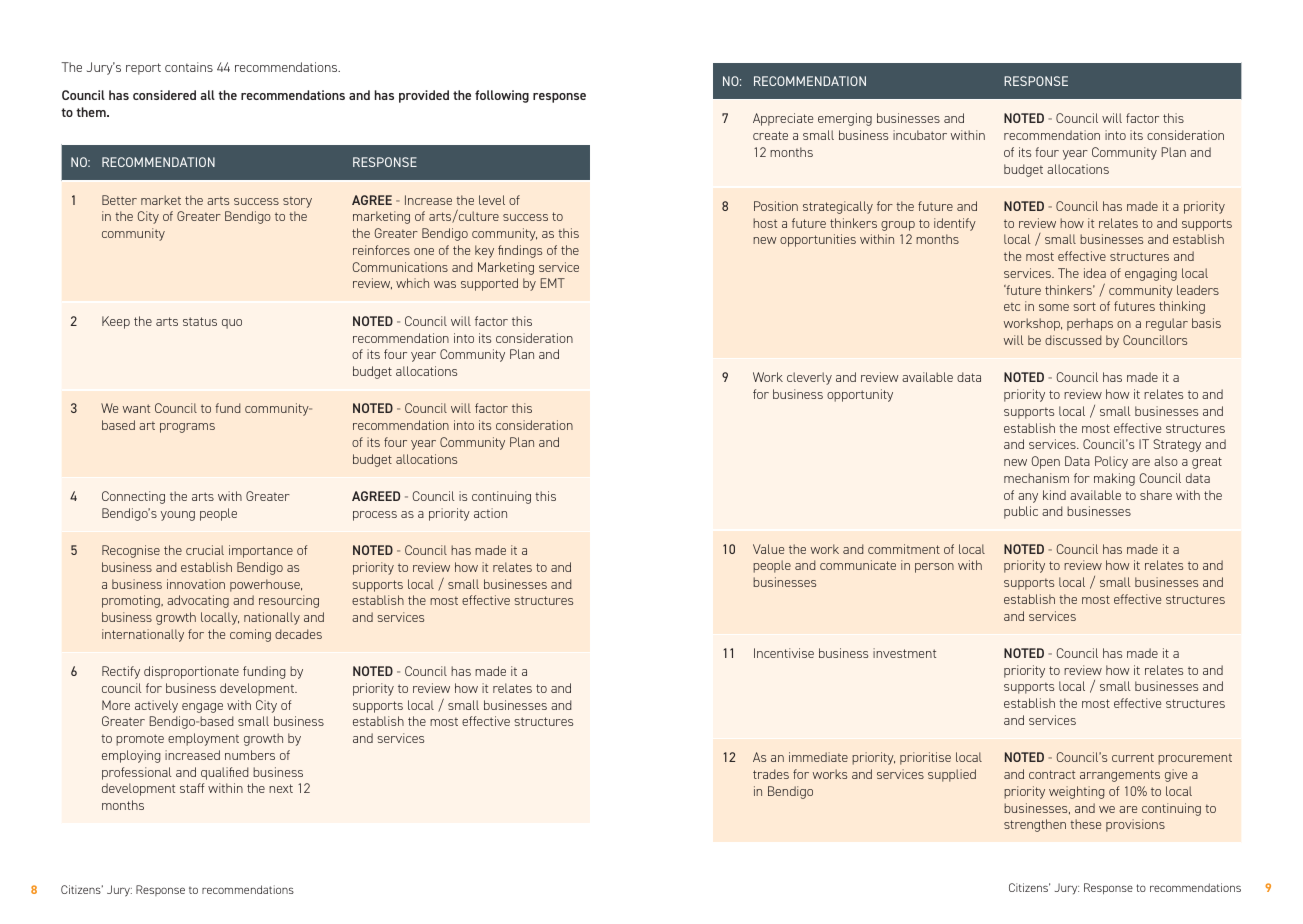 The height and width of the image is (924, 1303). Describe the element at coordinates (1090, 324) in the image. I see `perhaps` at that location.
